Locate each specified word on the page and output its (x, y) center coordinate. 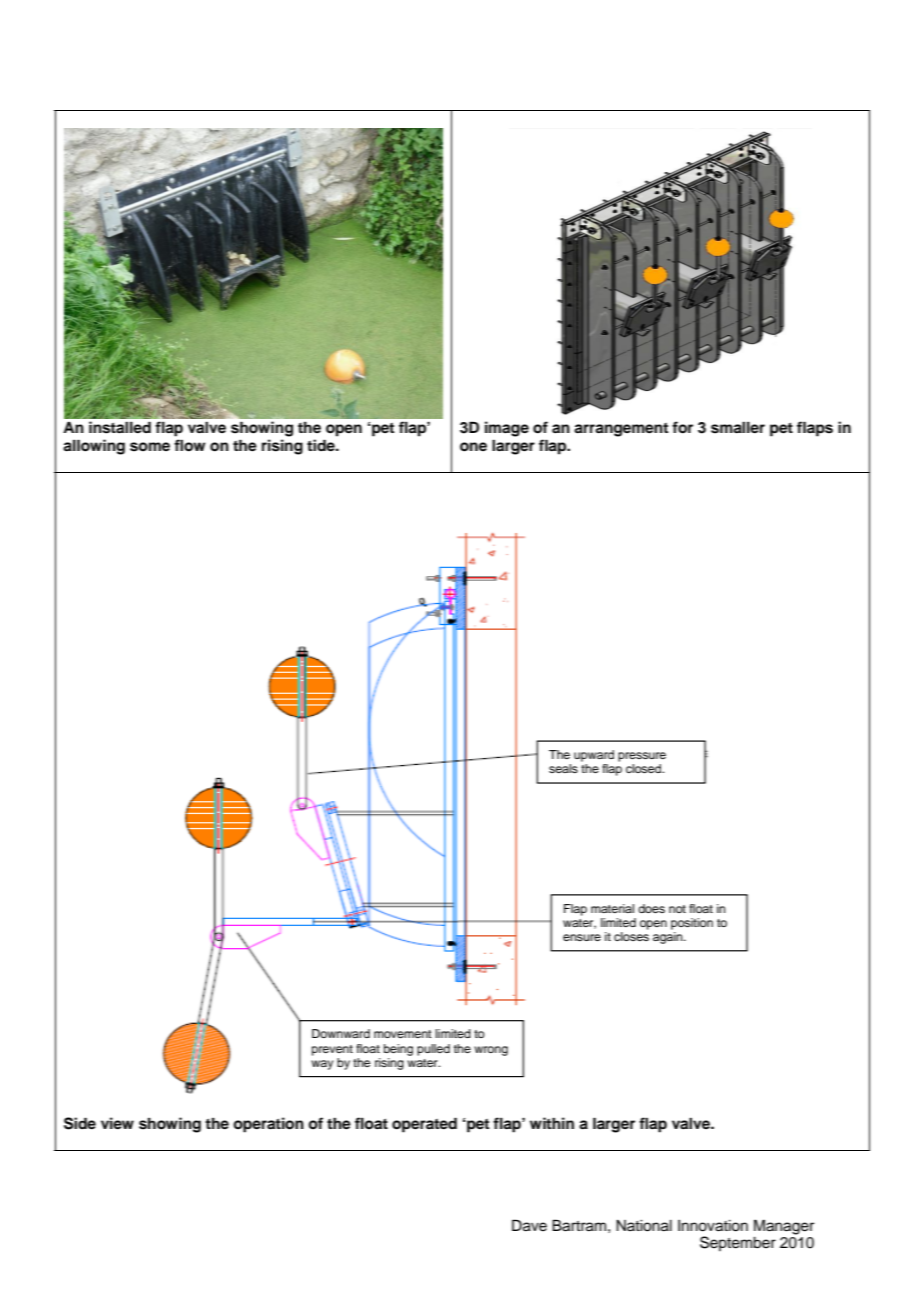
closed (644, 768)
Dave (529, 1225)
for (682, 427)
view (117, 1123)
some (150, 447)
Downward (341, 1033)
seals (563, 768)
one (473, 447)
